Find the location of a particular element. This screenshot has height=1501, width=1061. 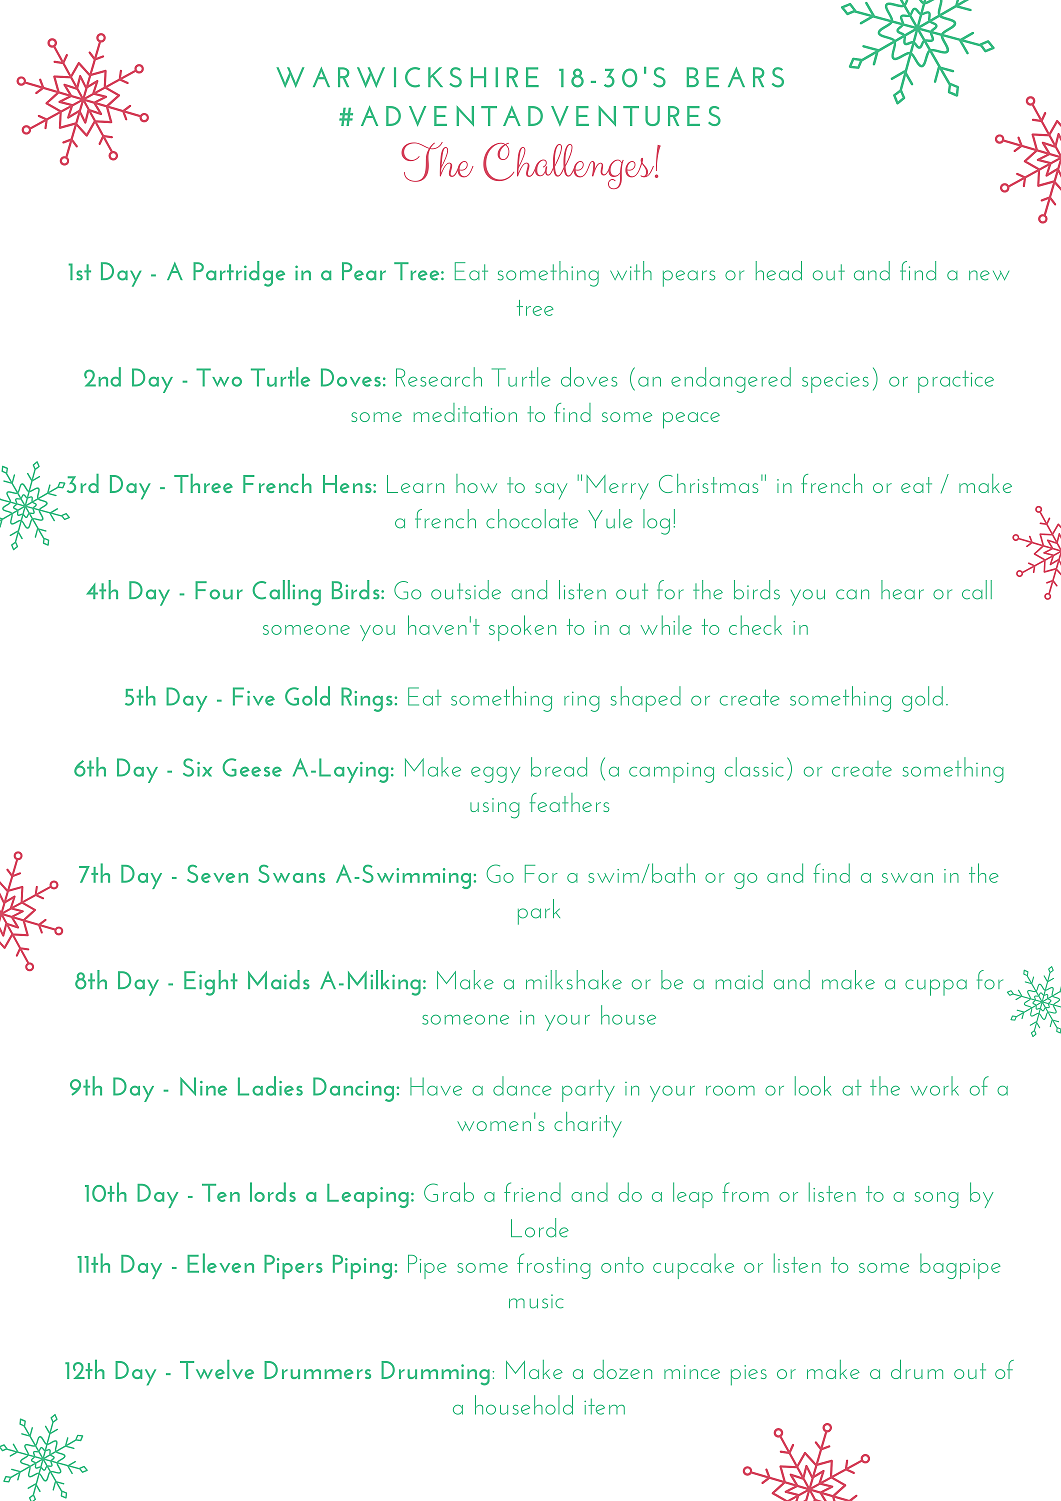

new is located at coordinates (989, 275).
